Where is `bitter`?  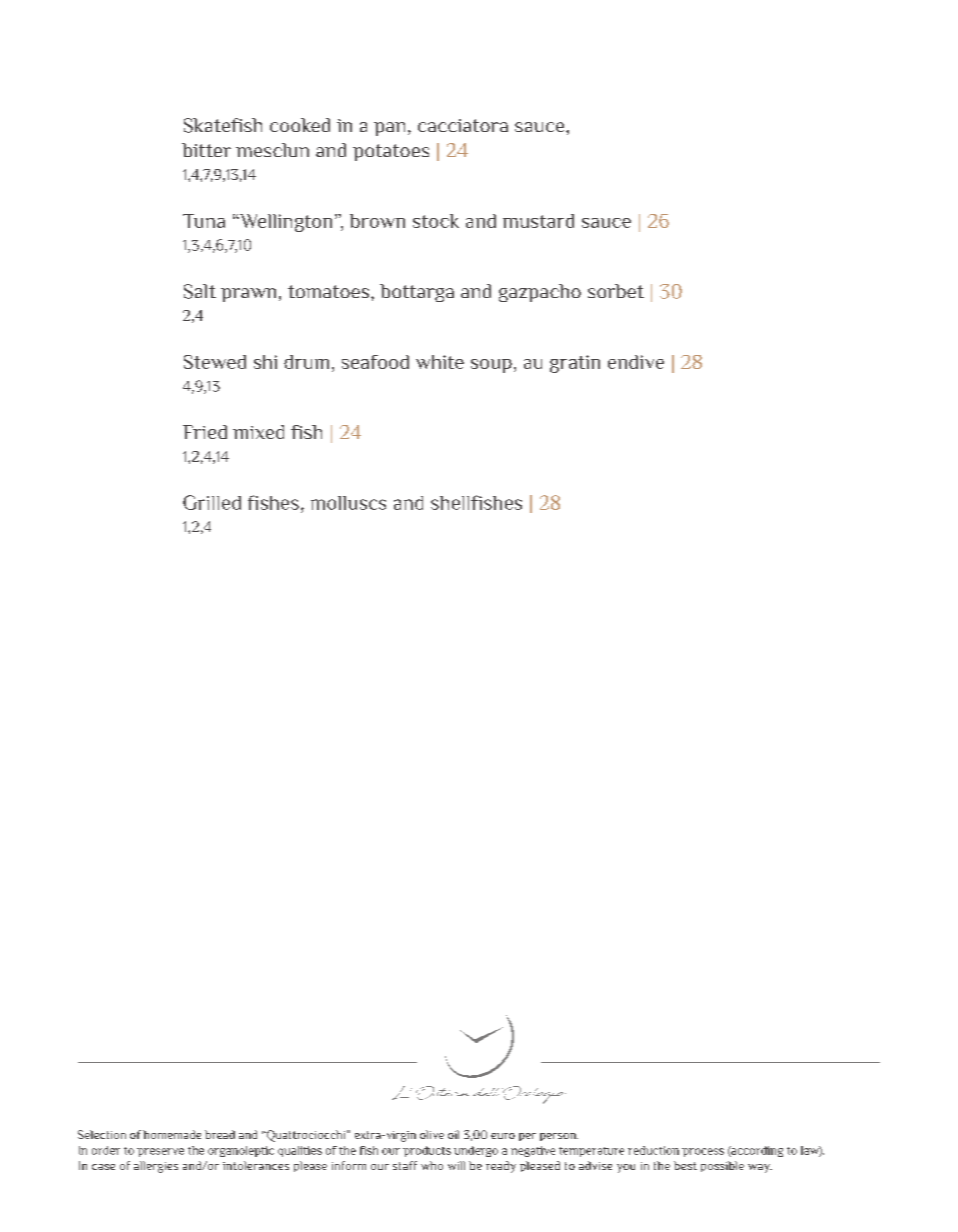 bitter is located at coordinates (206, 150).
